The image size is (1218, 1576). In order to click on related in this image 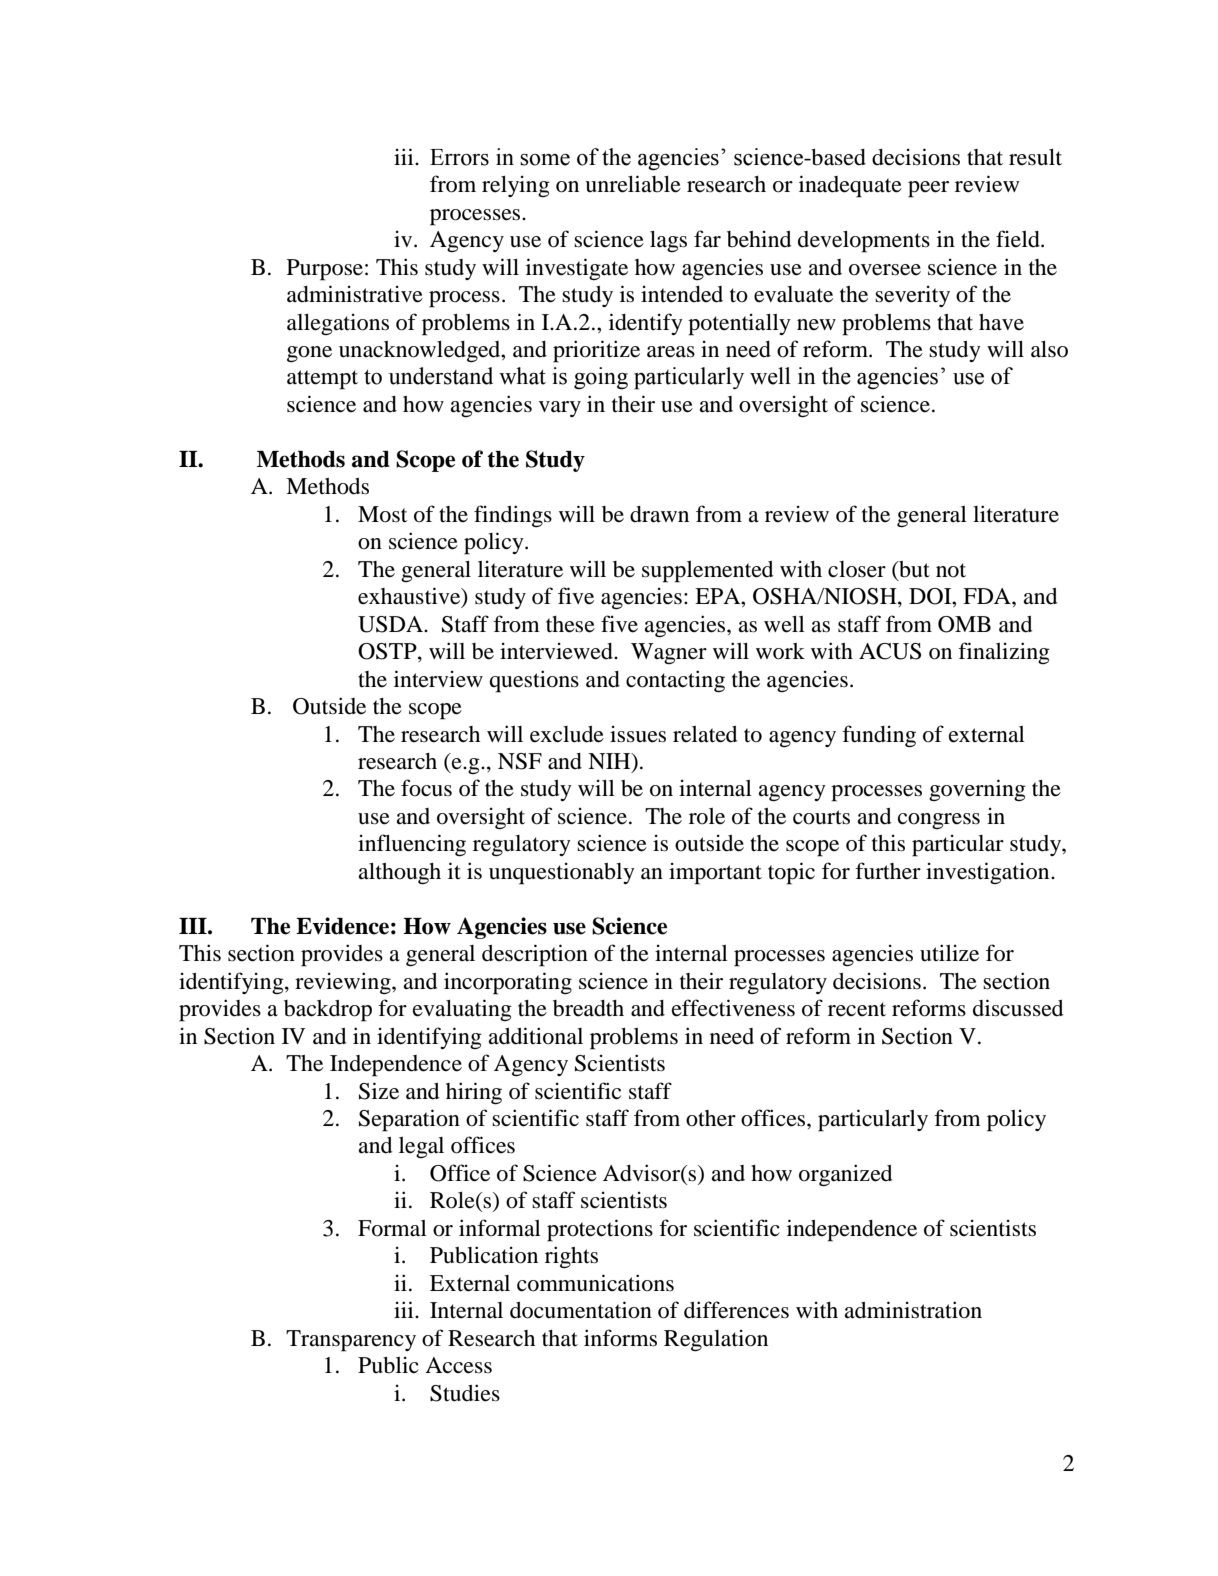, I will do `click(705, 734)`.
